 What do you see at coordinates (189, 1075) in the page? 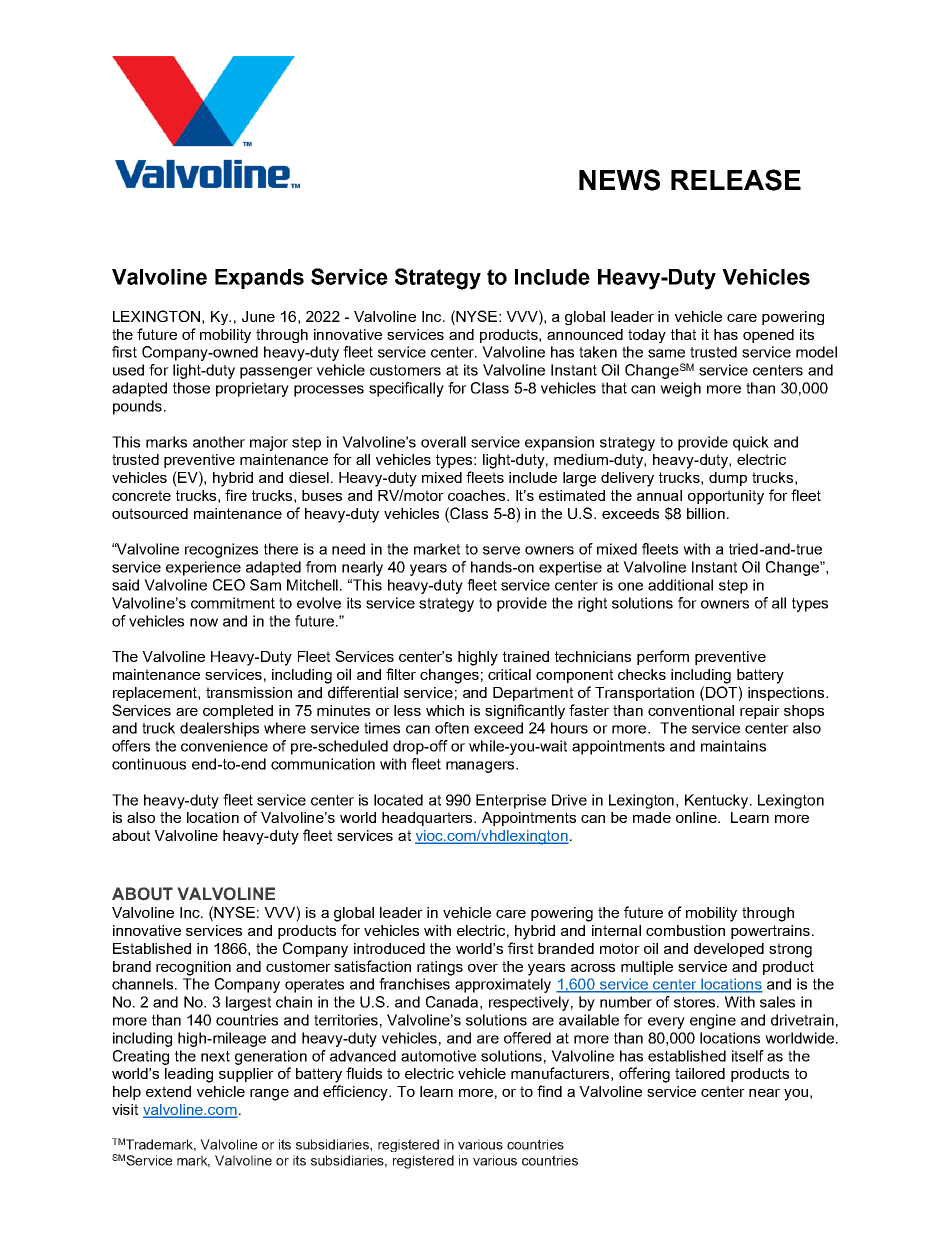
I see `leading` at bounding box center [189, 1075].
